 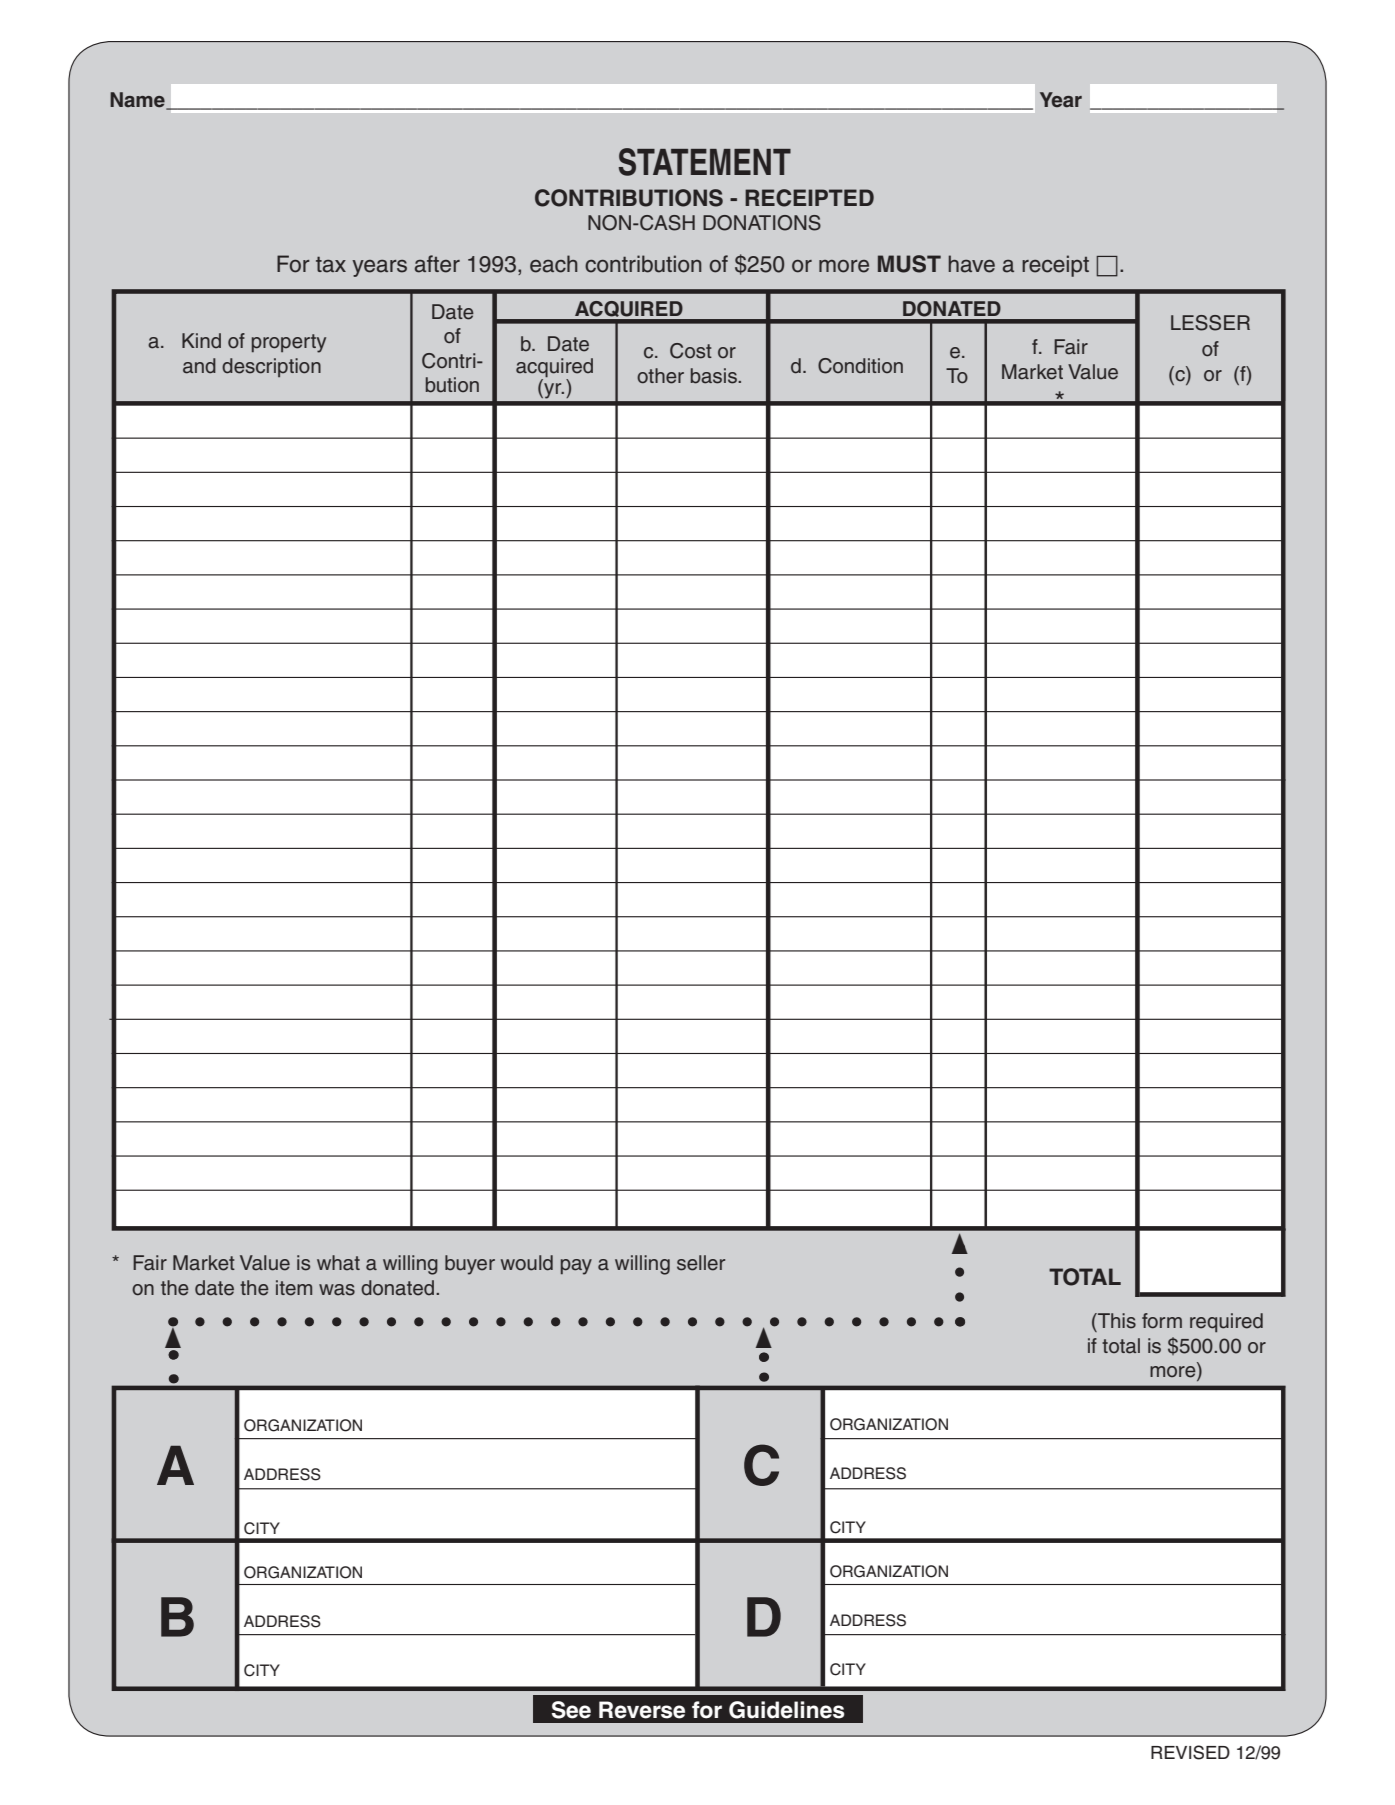 I want to click on seller, so click(x=701, y=1263).
